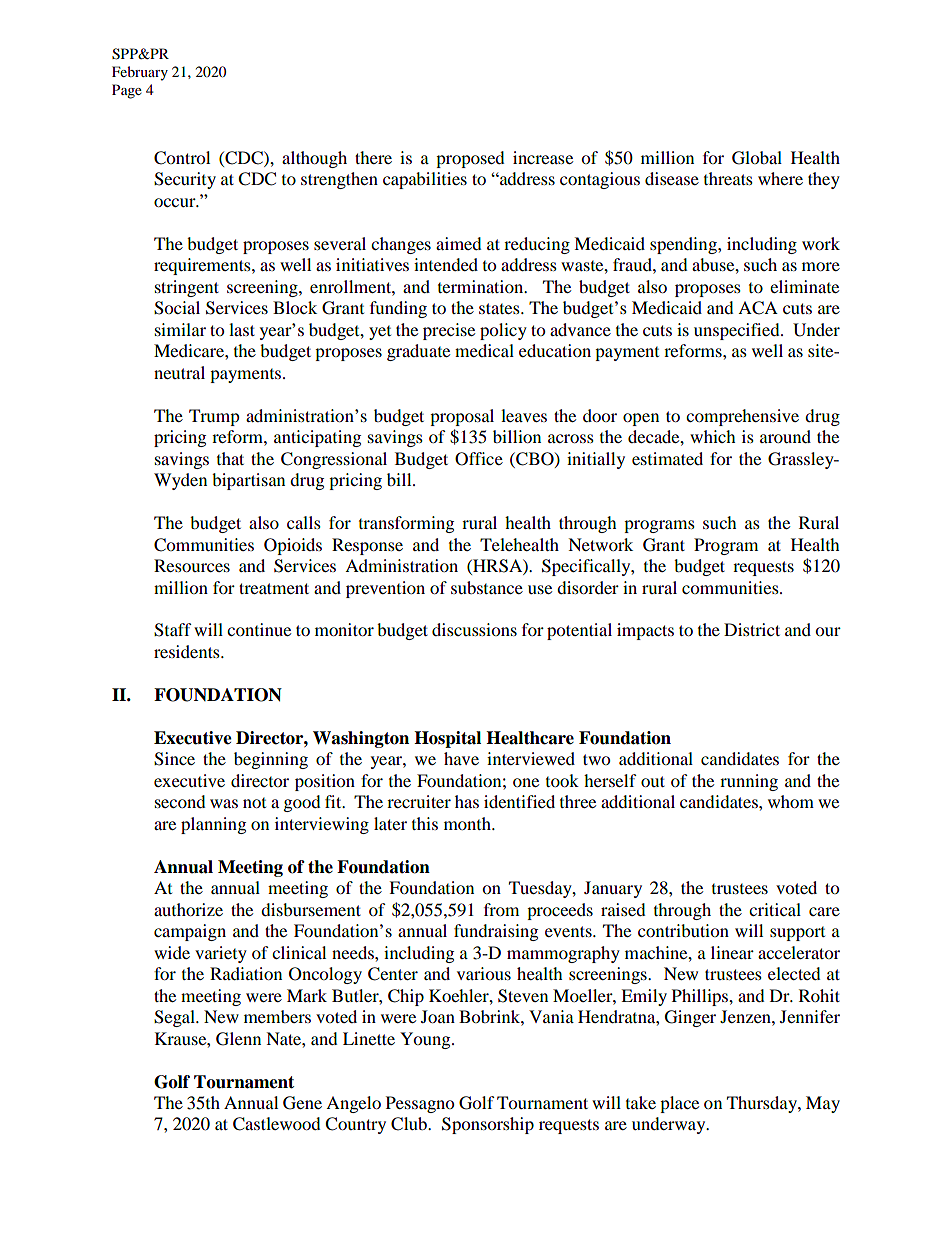 This screenshot has width=952, height=1233. Describe the element at coordinates (182, 158) in the screenshot. I see `Control` at that location.
